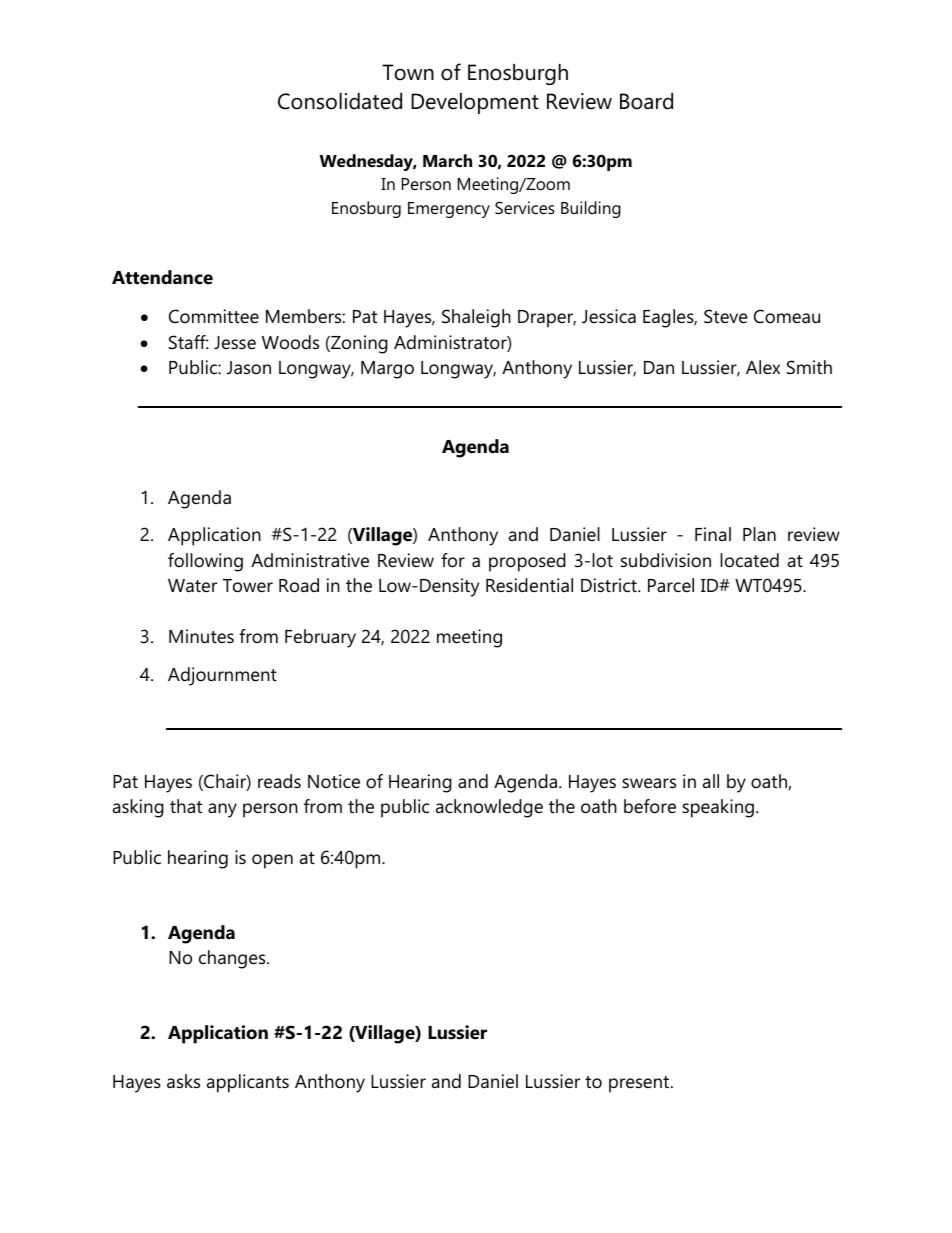 Image resolution: width=952 pixels, height=1233 pixels. I want to click on Residential, so click(529, 585).
